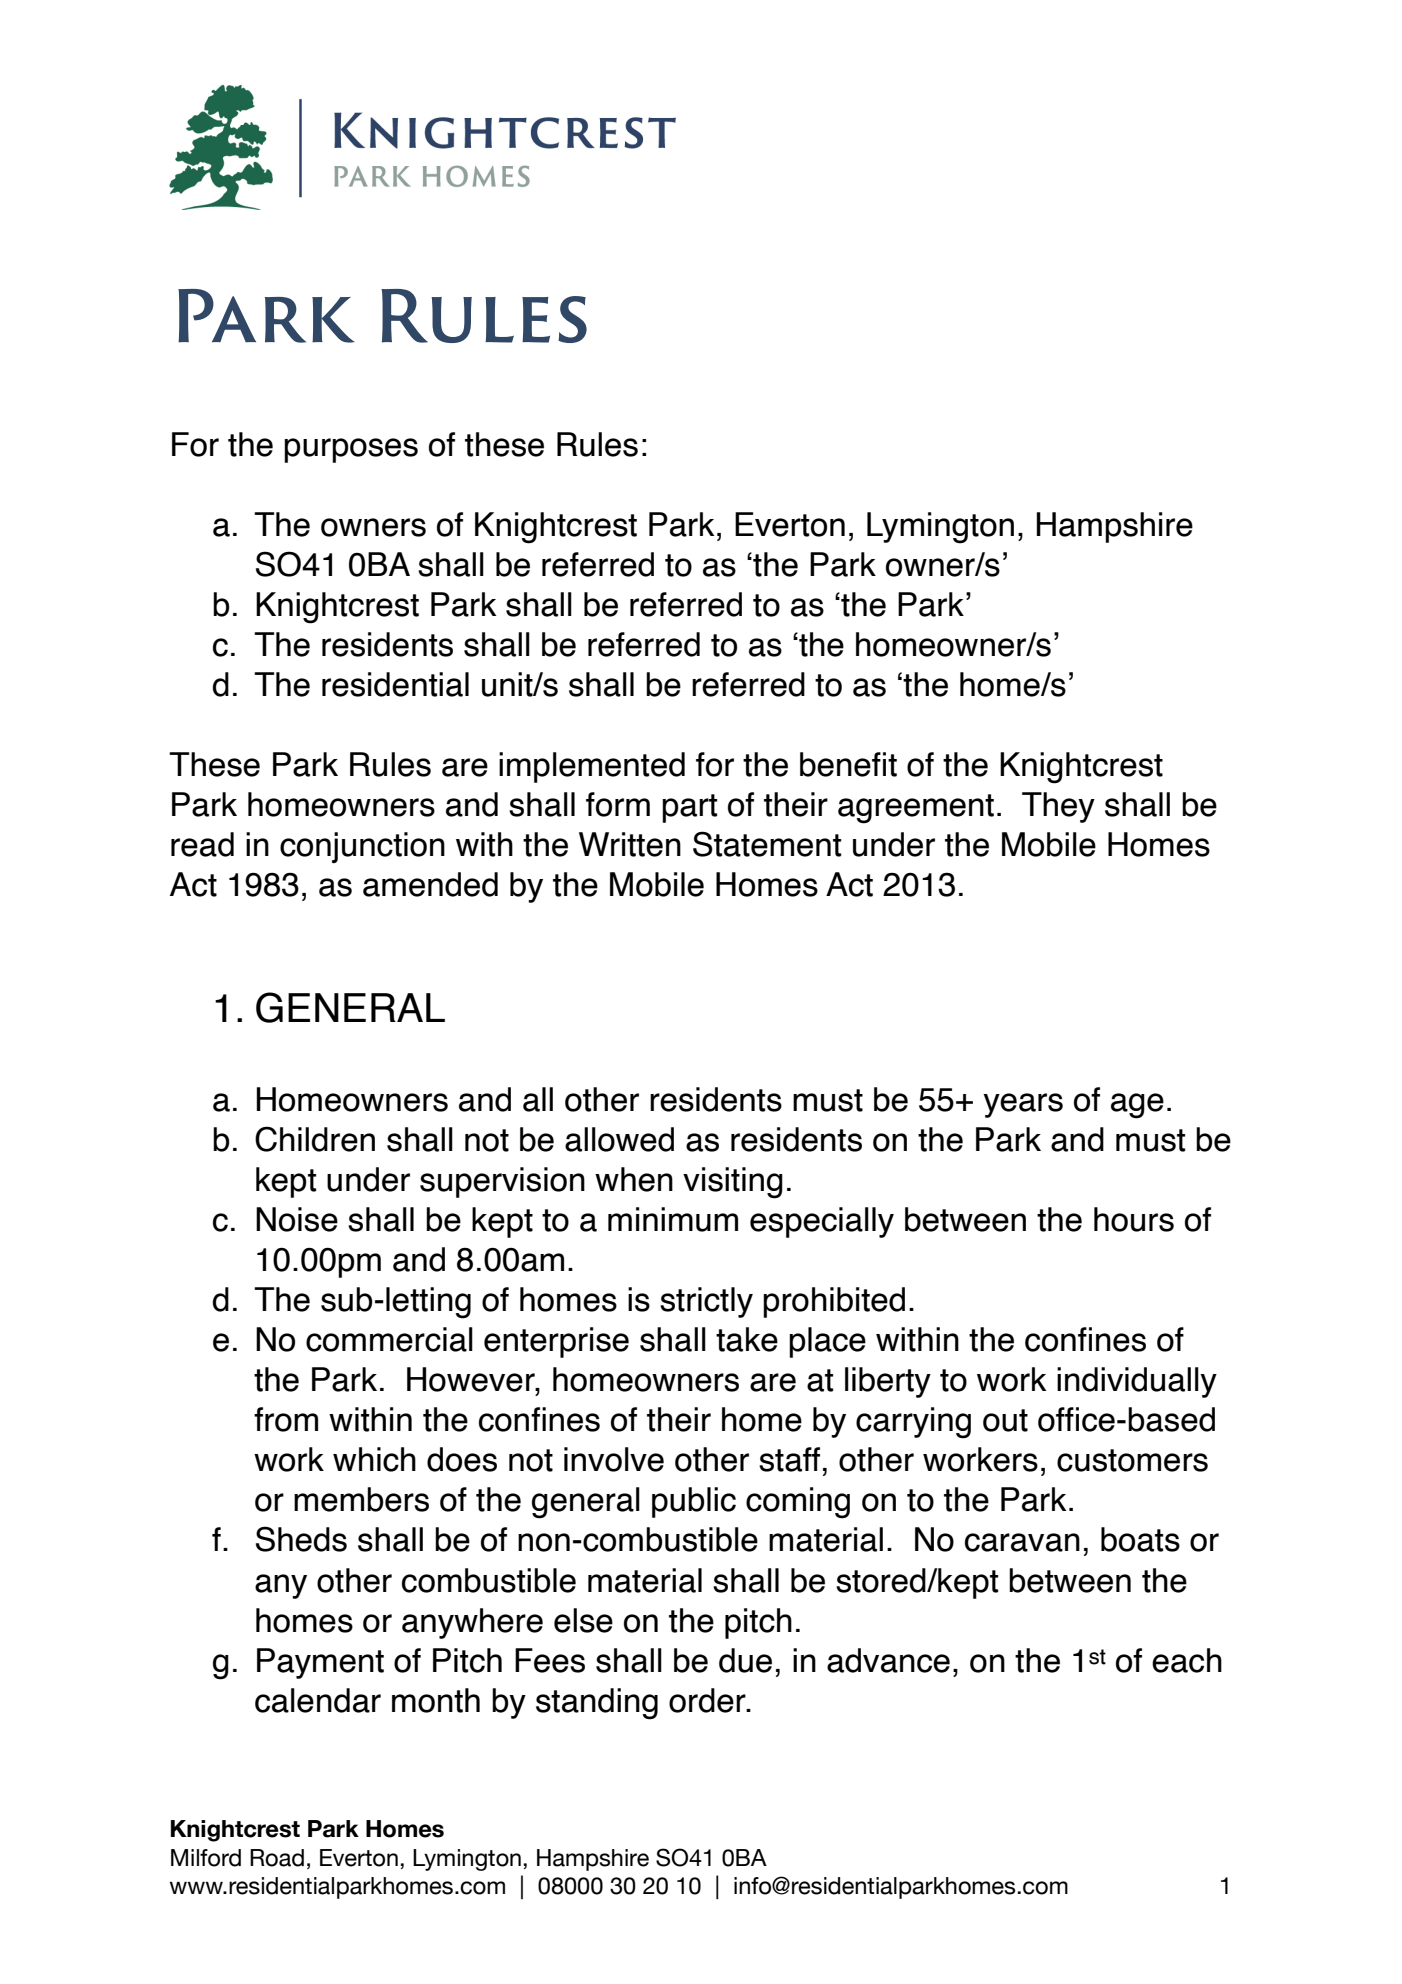 The height and width of the image is (1984, 1402). Describe the element at coordinates (708, 1700) in the image. I see `order` at that location.
